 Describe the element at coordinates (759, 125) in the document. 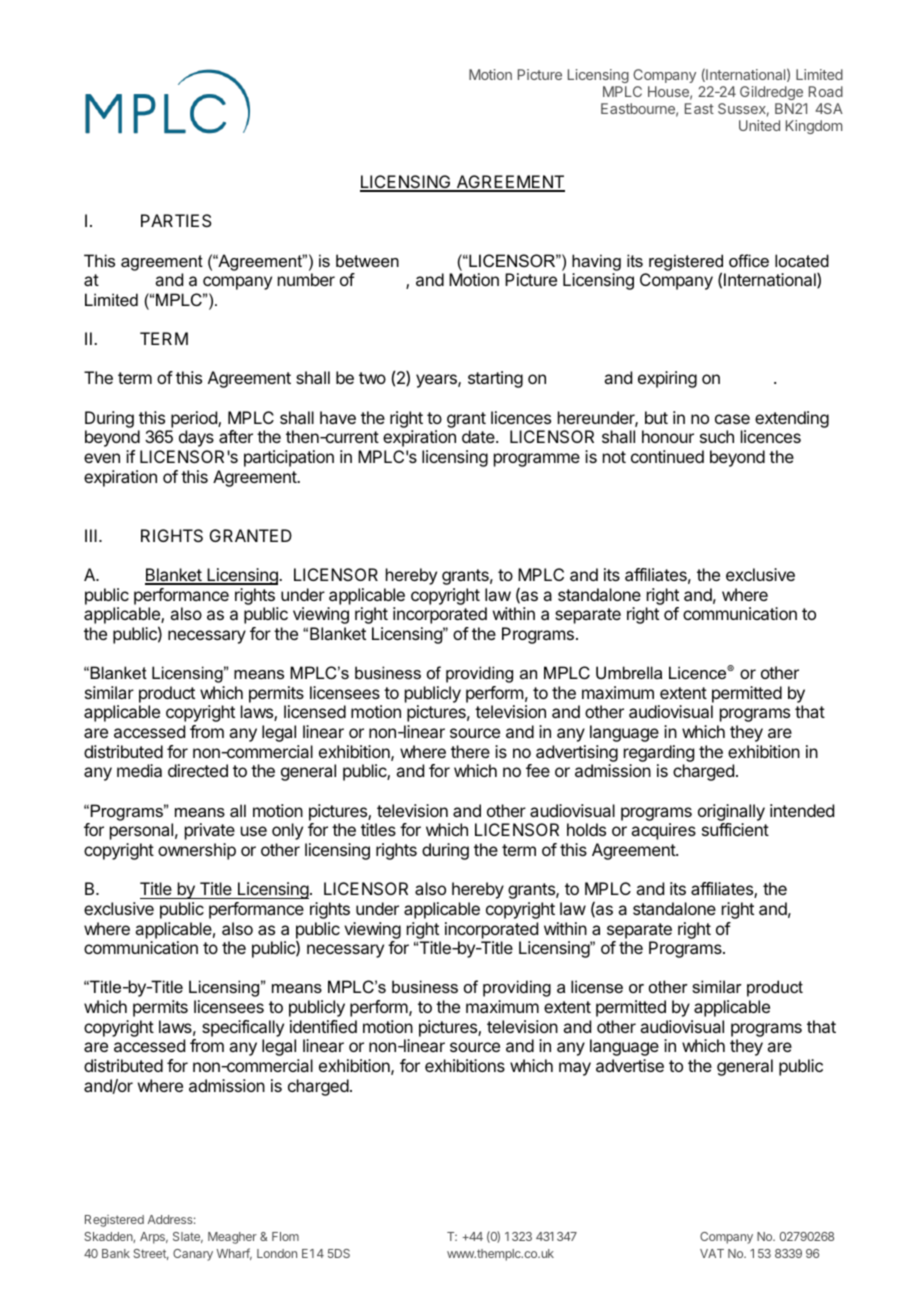

I see `United` at that location.
